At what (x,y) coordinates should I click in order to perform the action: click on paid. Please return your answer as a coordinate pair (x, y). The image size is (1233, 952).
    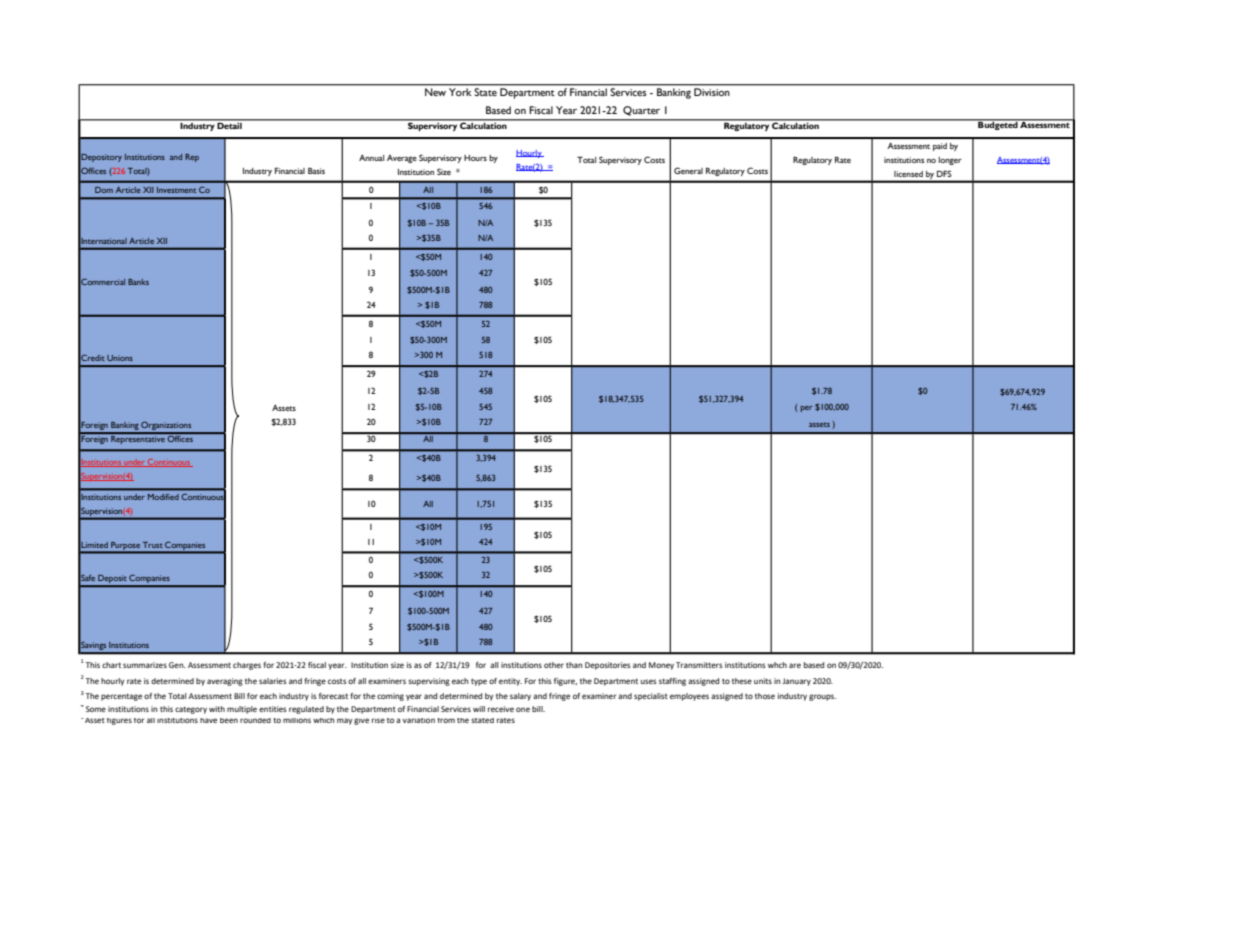
    Looking at the image, I should click on (940, 147).
